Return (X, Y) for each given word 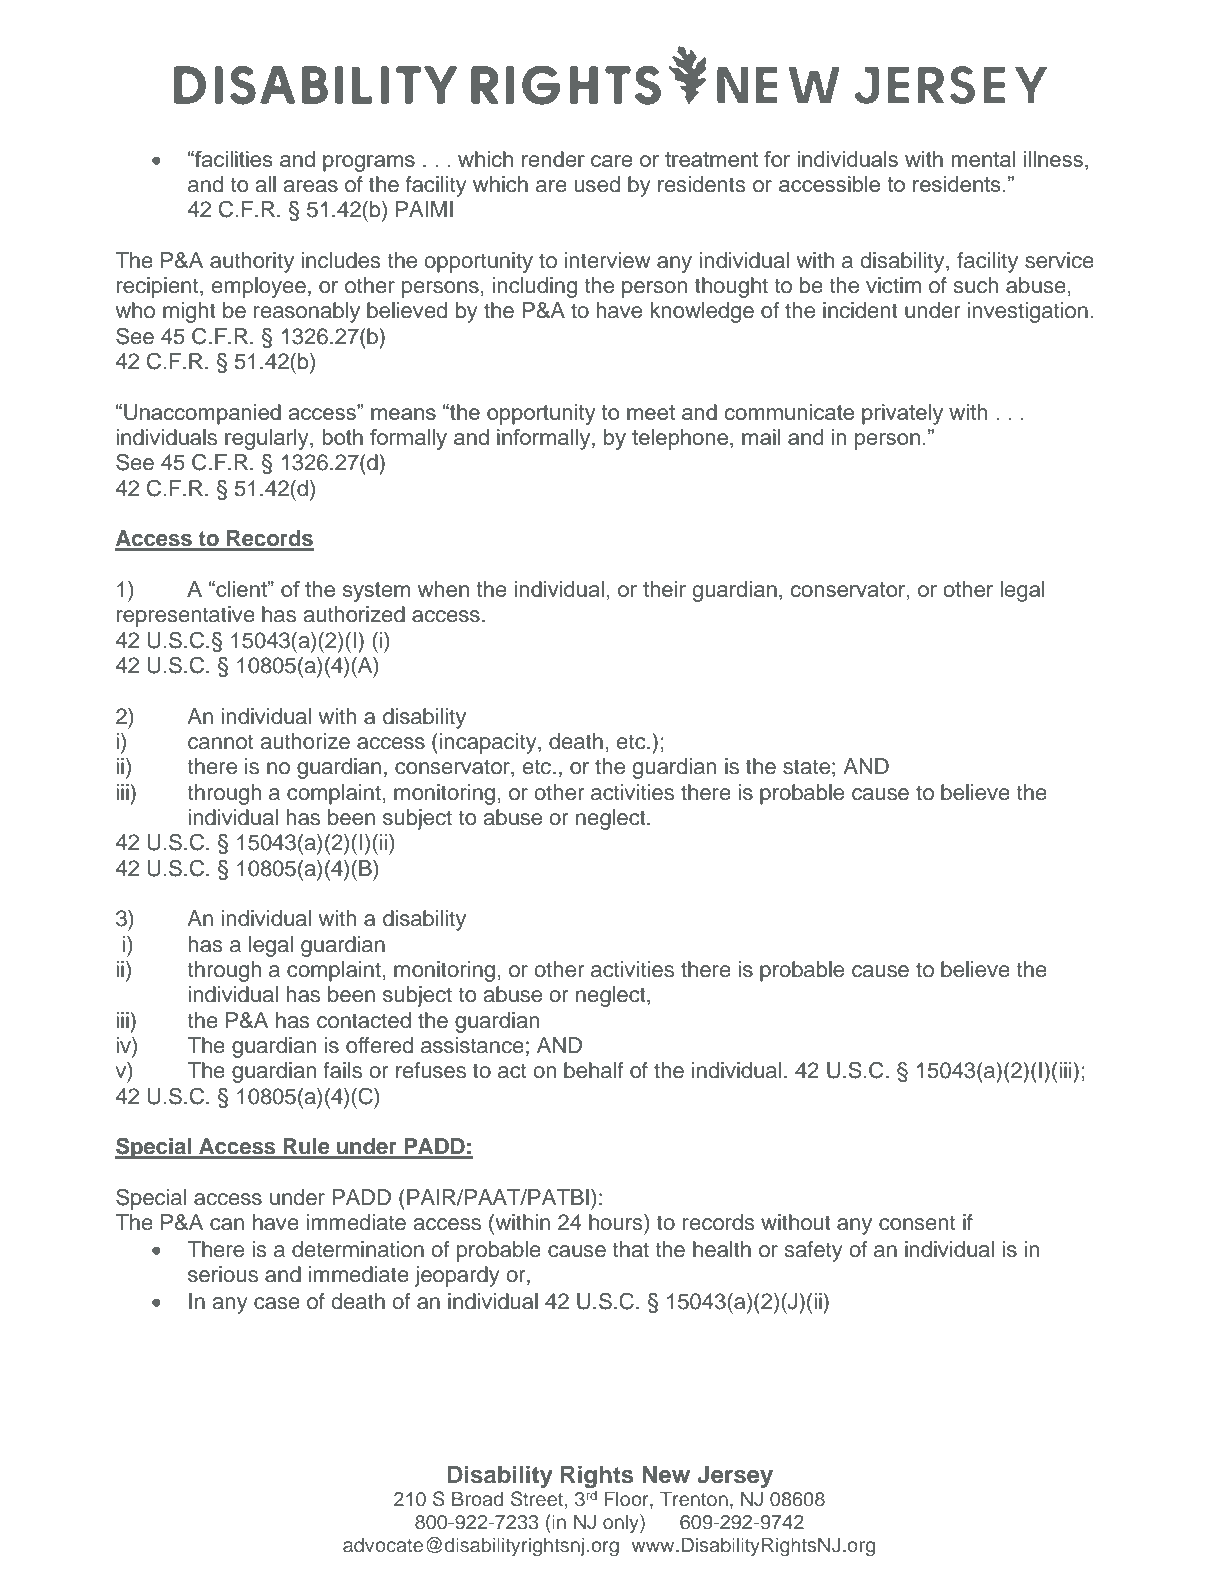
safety (813, 1251)
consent (917, 1223)
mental (983, 159)
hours (617, 1222)
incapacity (489, 743)
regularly (268, 439)
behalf (593, 1070)
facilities (233, 159)
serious (223, 1274)
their (664, 589)
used (597, 184)
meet (651, 412)
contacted (364, 1020)
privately (902, 414)
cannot (220, 742)
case (277, 1303)
